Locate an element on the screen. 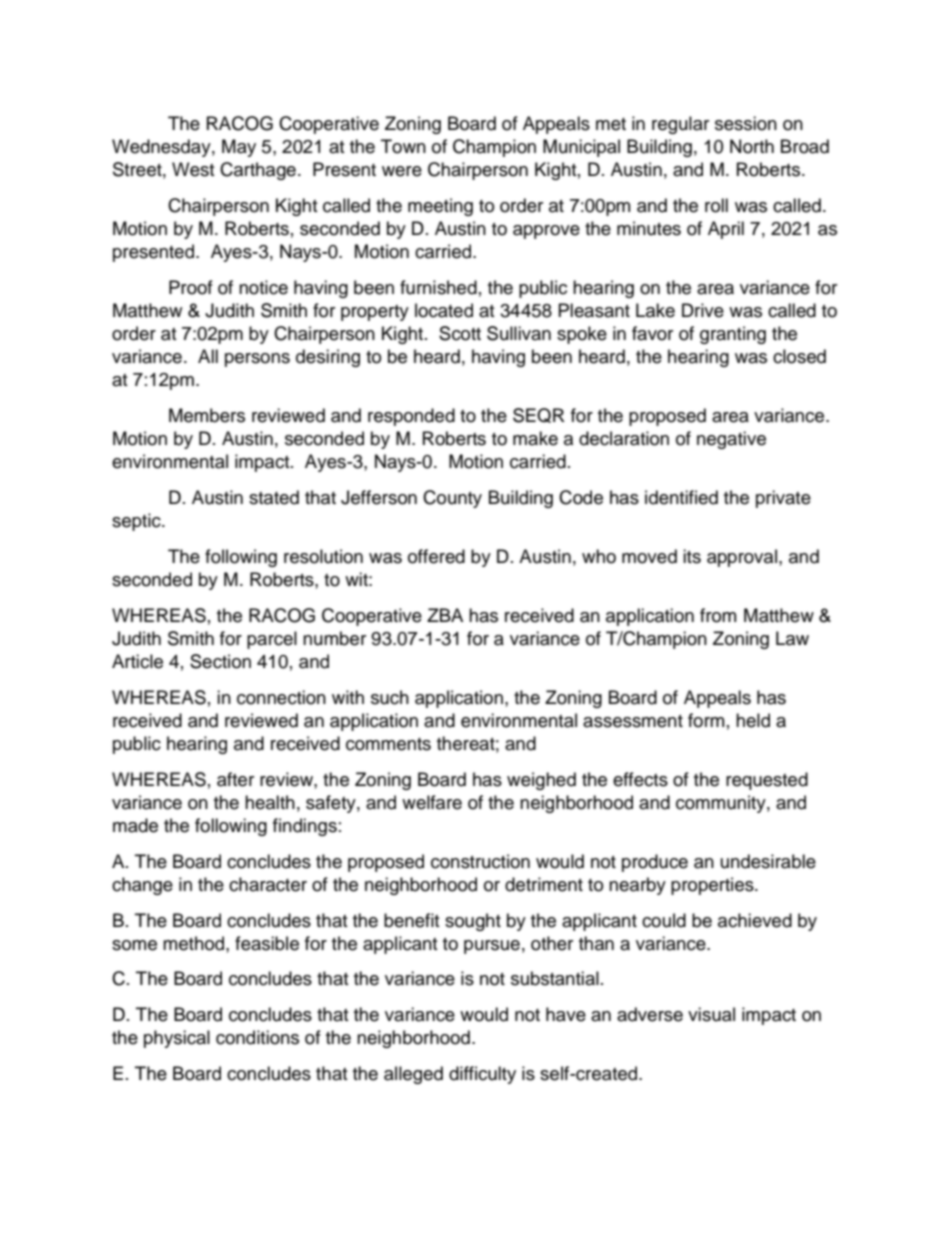 Image resolution: width=952 pixels, height=1233 pixels. stated is located at coordinates (274, 497).
